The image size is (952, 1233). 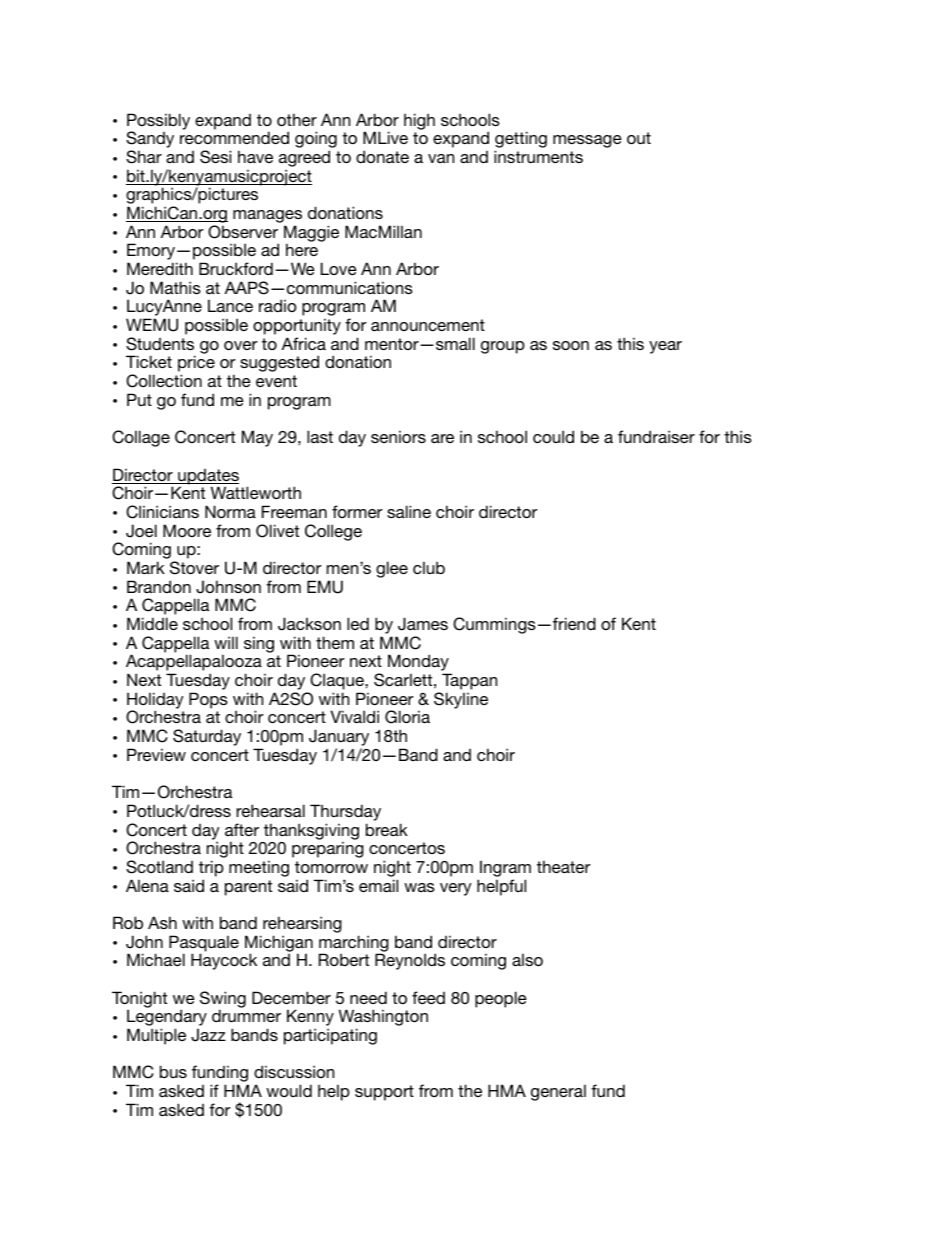 I want to click on bus, so click(x=173, y=1071).
